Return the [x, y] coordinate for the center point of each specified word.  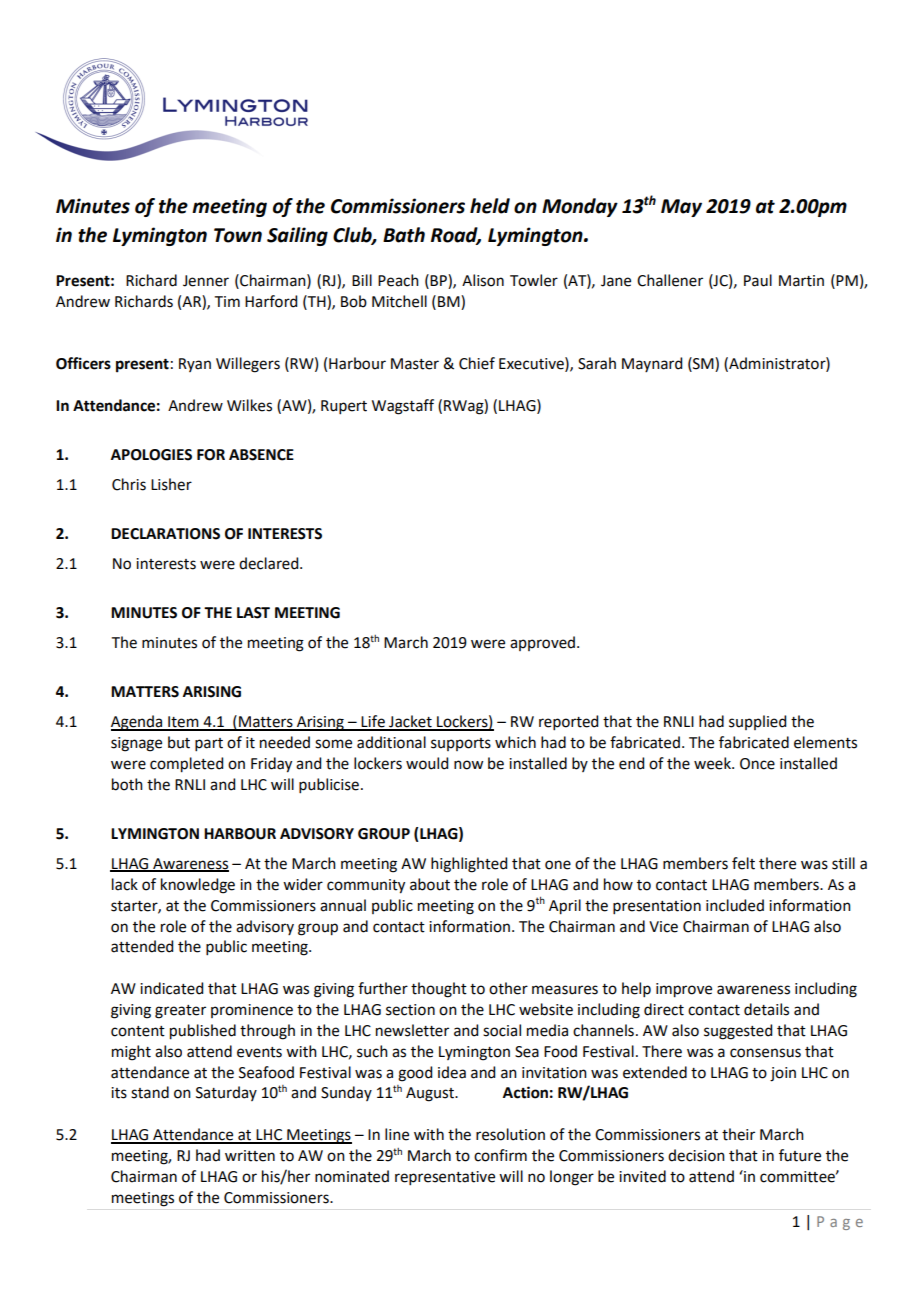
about [430, 884]
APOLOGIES [151, 455]
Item [183, 723]
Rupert [344, 407]
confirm [500, 1155]
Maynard [652, 364]
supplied [757, 722]
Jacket [410, 722]
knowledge [198, 886]
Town [238, 235]
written [250, 1156]
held [490, 206]
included [735, 905]
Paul [758, 280]
